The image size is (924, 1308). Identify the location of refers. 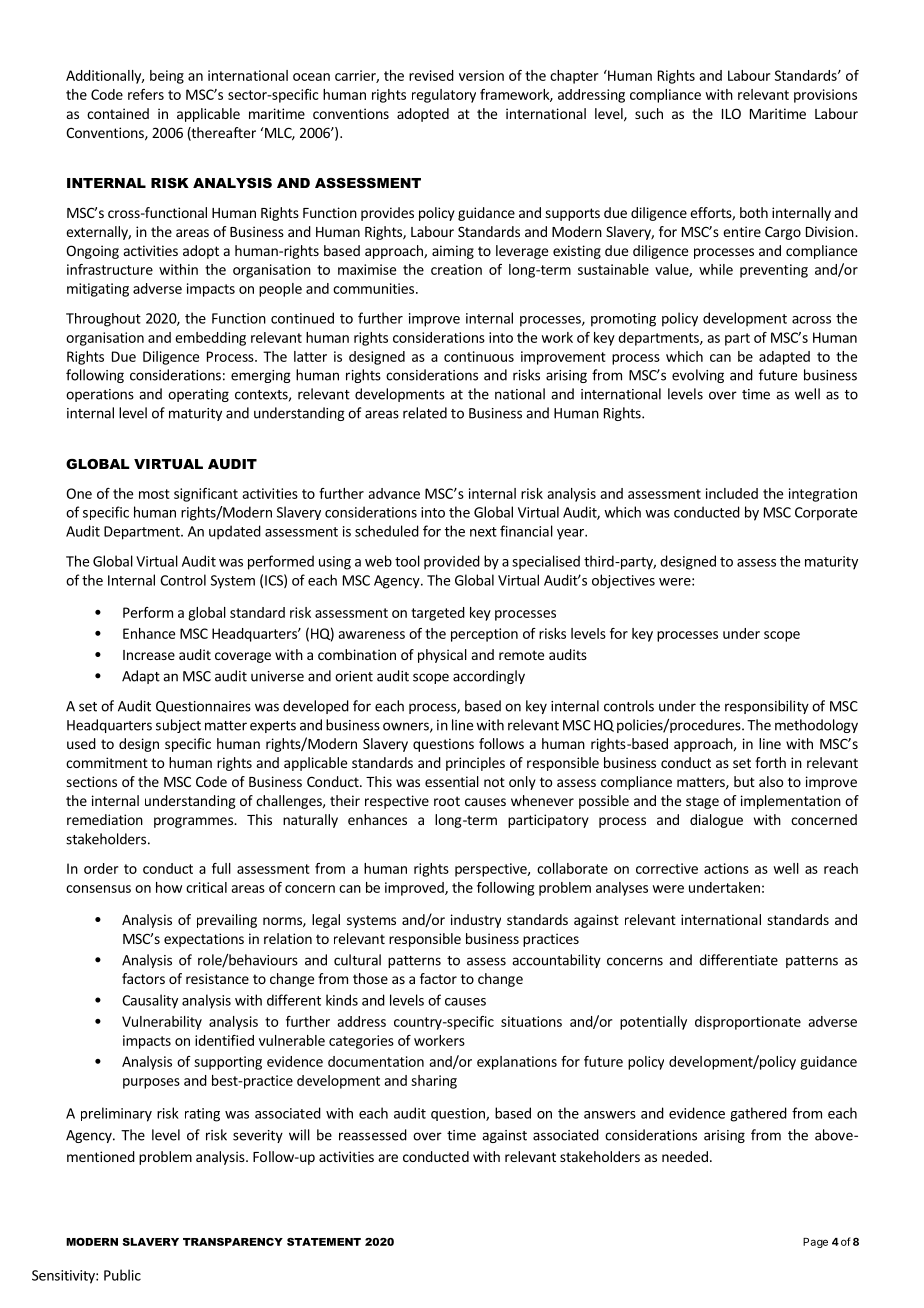
(146, 94).
